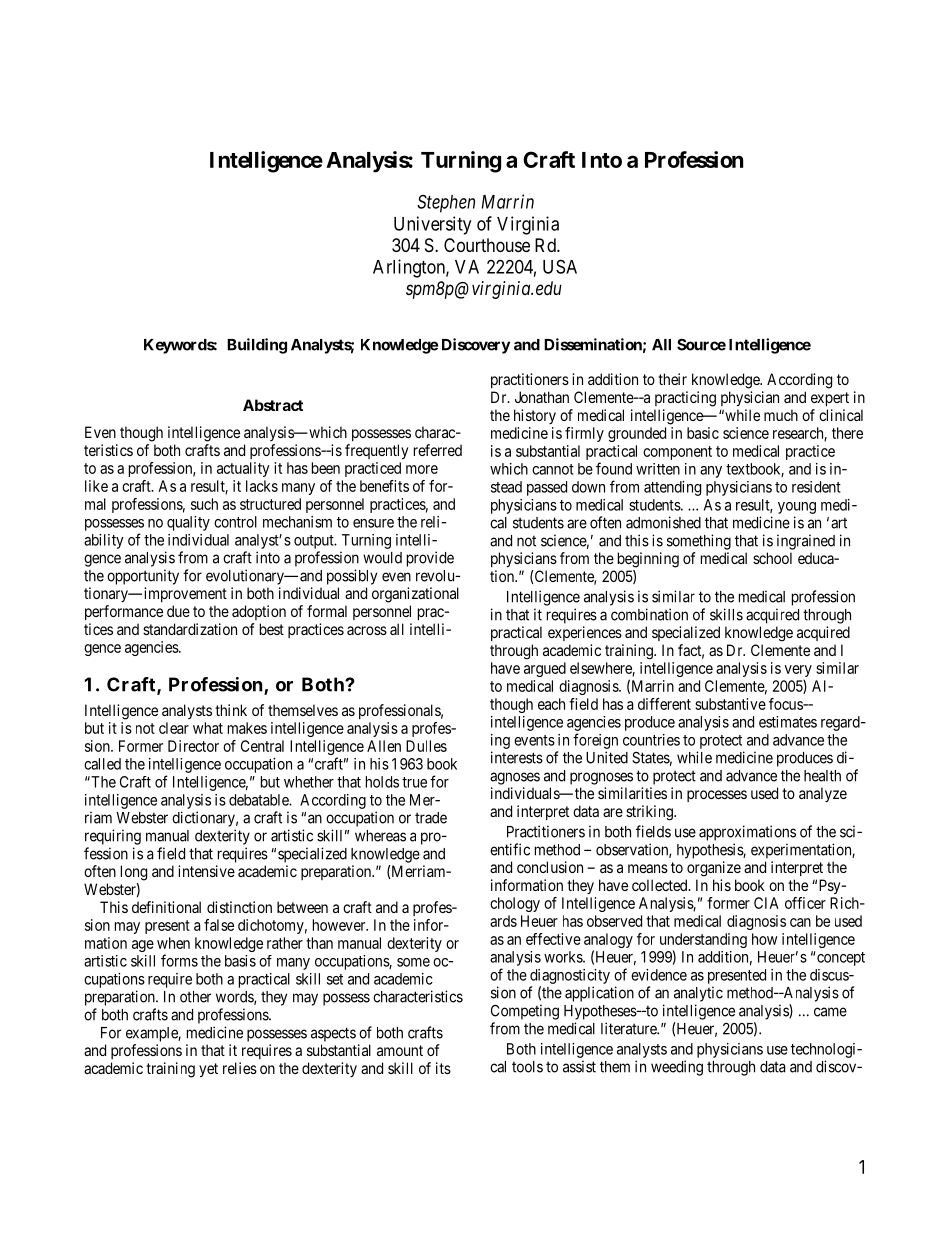 The image size is (952, 1233). What do you see at coordinates (431, 818) in the screenshot?
I see `trade` at bounding box center [431, 818].
